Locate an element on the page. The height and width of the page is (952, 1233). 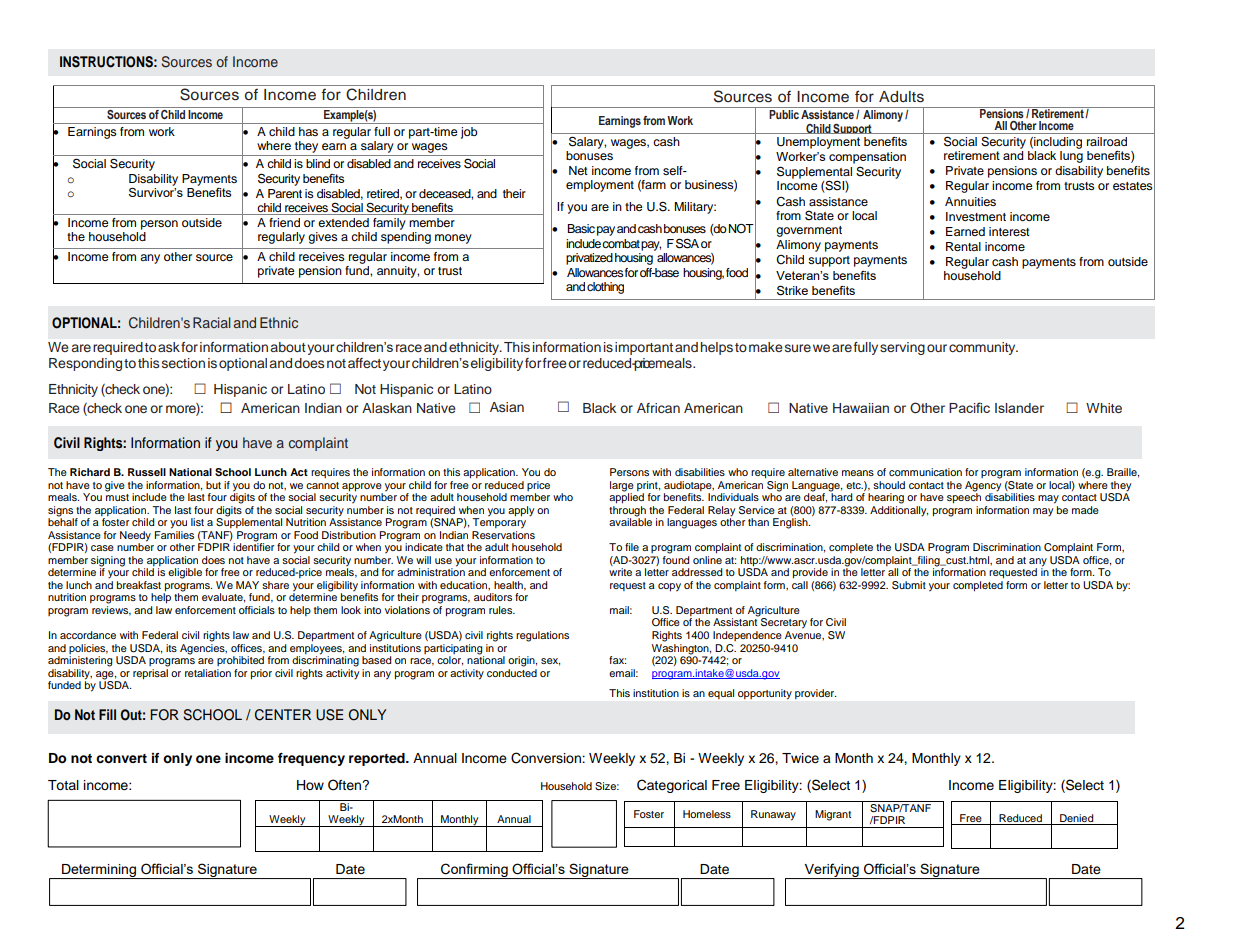
Racial is located at coordinates (212, 322).
